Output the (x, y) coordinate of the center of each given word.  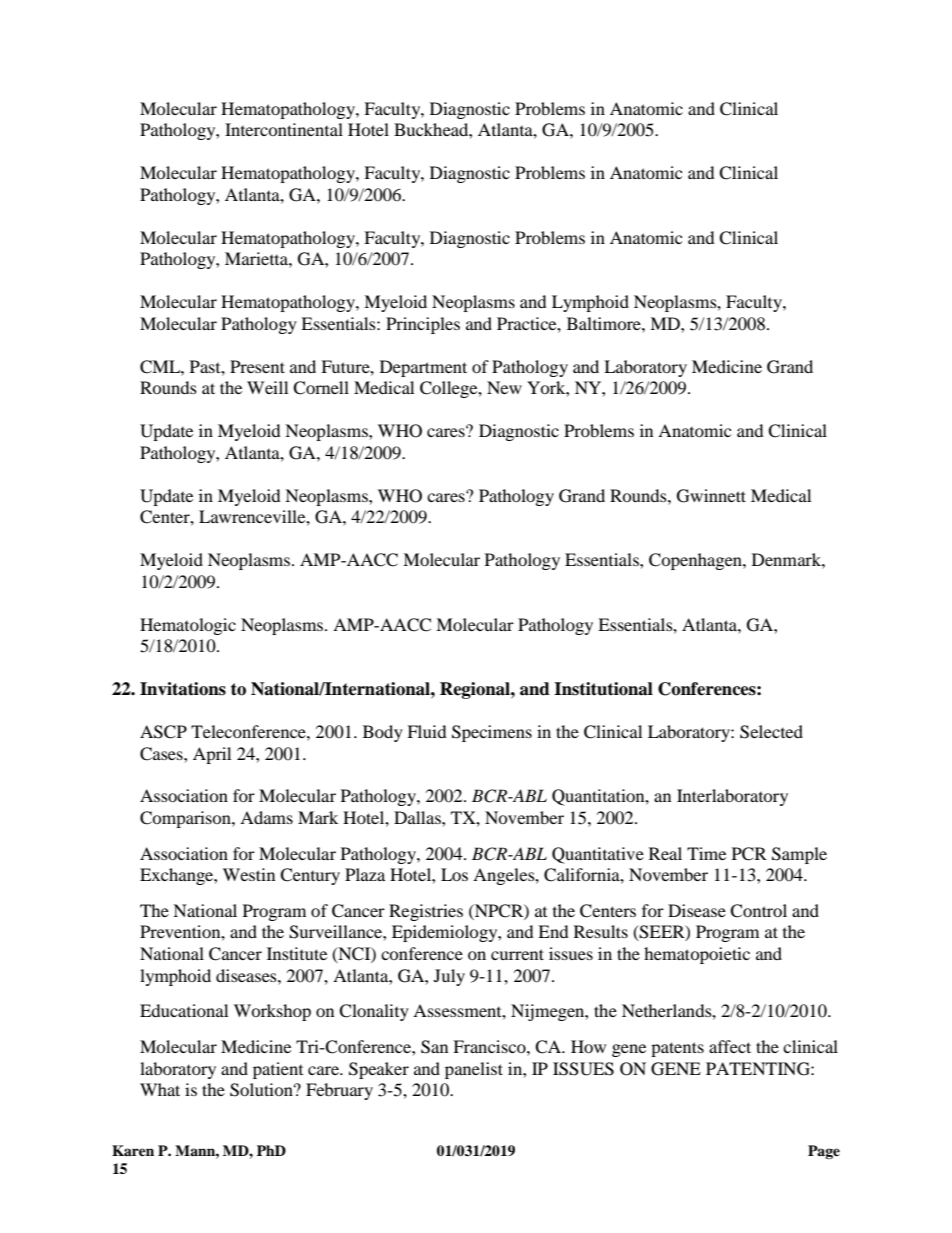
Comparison (186, 819)
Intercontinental (284, 129)
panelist (474, 1070)
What (160, 1089)
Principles (423, 325)
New (504, 387)
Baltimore (605, 323)
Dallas (418, 817)
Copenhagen (696, 561)
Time (706, 853)
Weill (267, 387)
